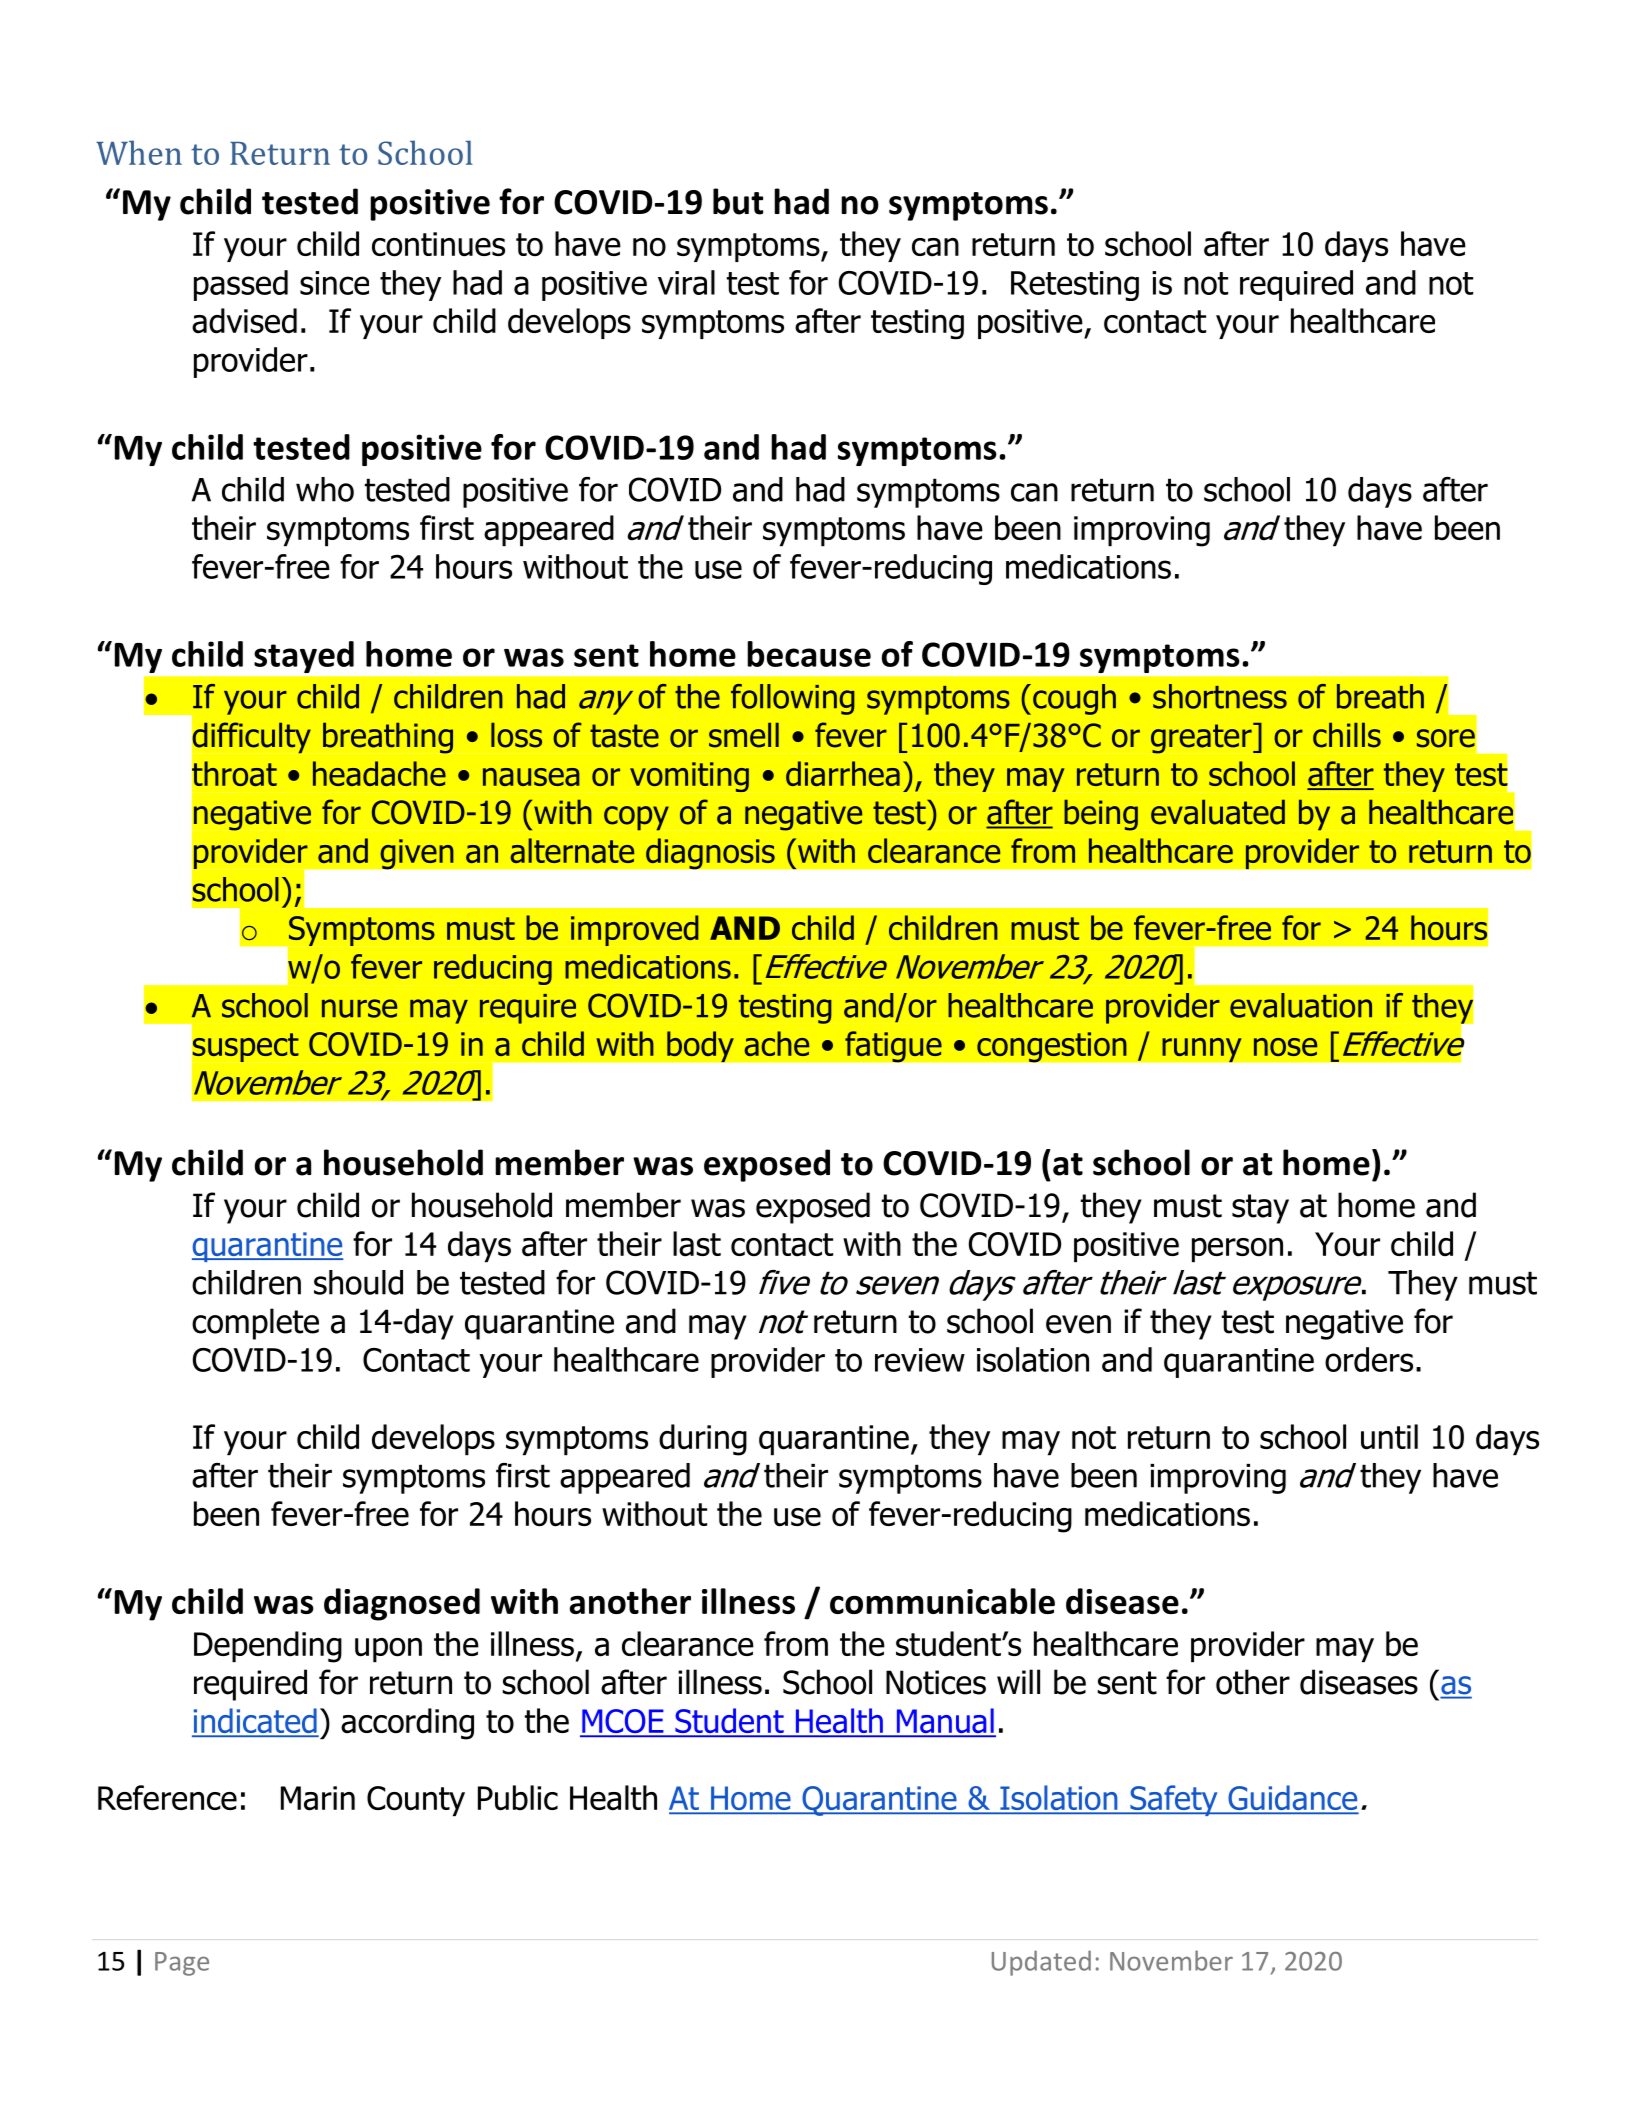  I want to click on but, so click(738, 201).
